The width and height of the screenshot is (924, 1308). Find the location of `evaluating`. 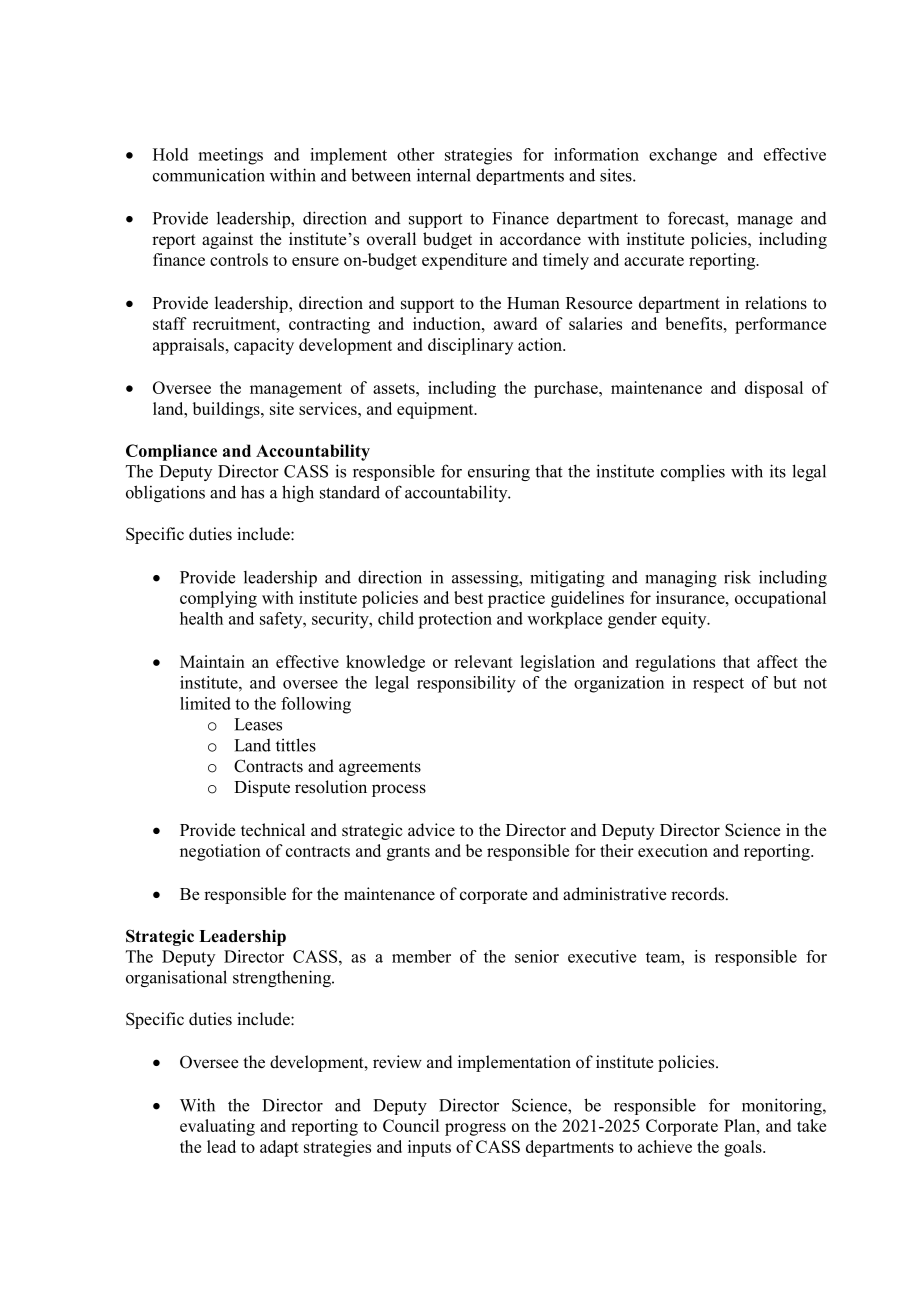

evaluating is located at coordinates (217, 1127).
